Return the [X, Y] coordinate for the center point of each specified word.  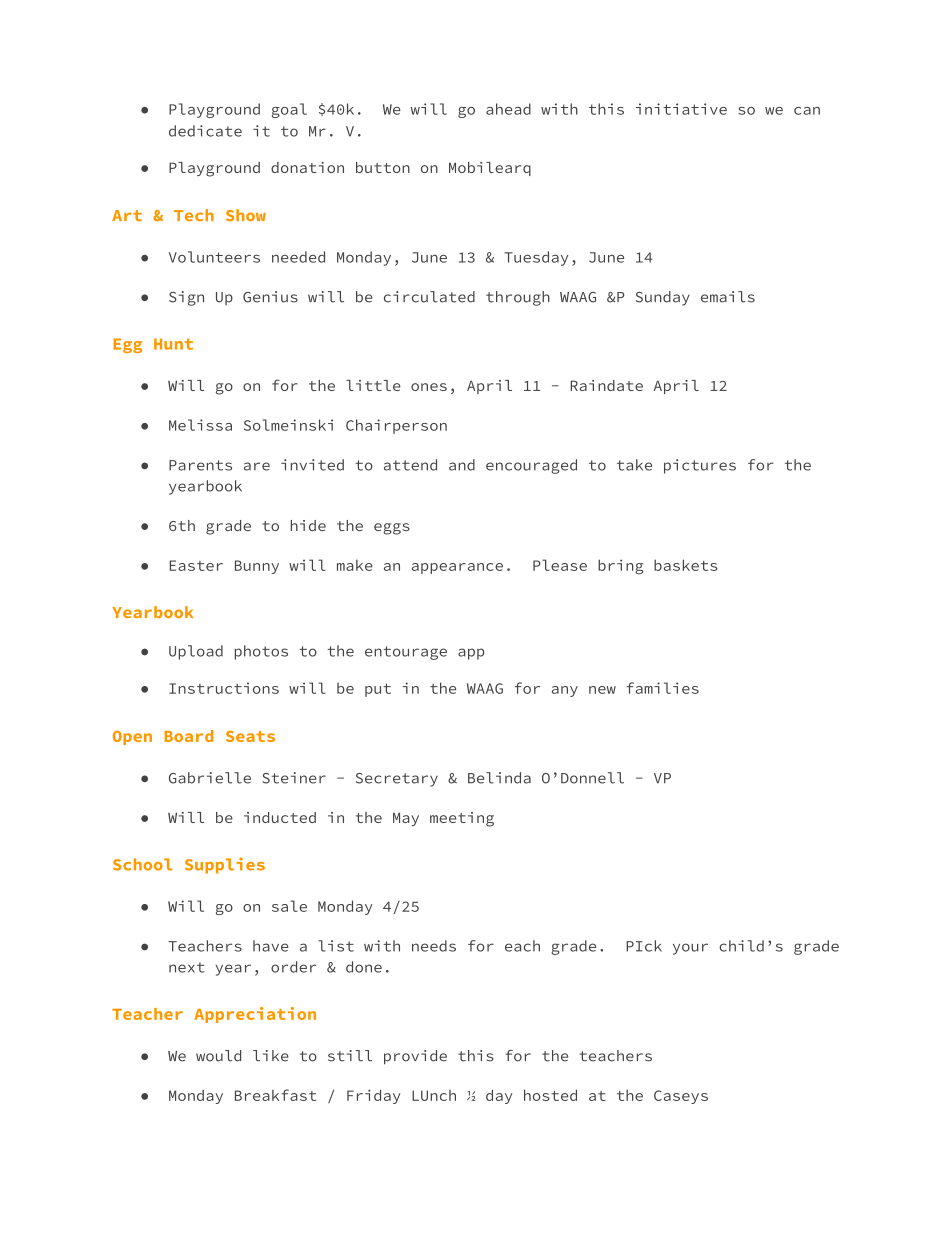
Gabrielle [210, 778]
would [218, 1056]
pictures [700, 466]
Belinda [499, 778]
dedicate [205, 131]
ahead [508, 109]
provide [415, 1057]
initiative [681, 109]
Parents [200, 465]
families [663, 688]
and [462, 465]
